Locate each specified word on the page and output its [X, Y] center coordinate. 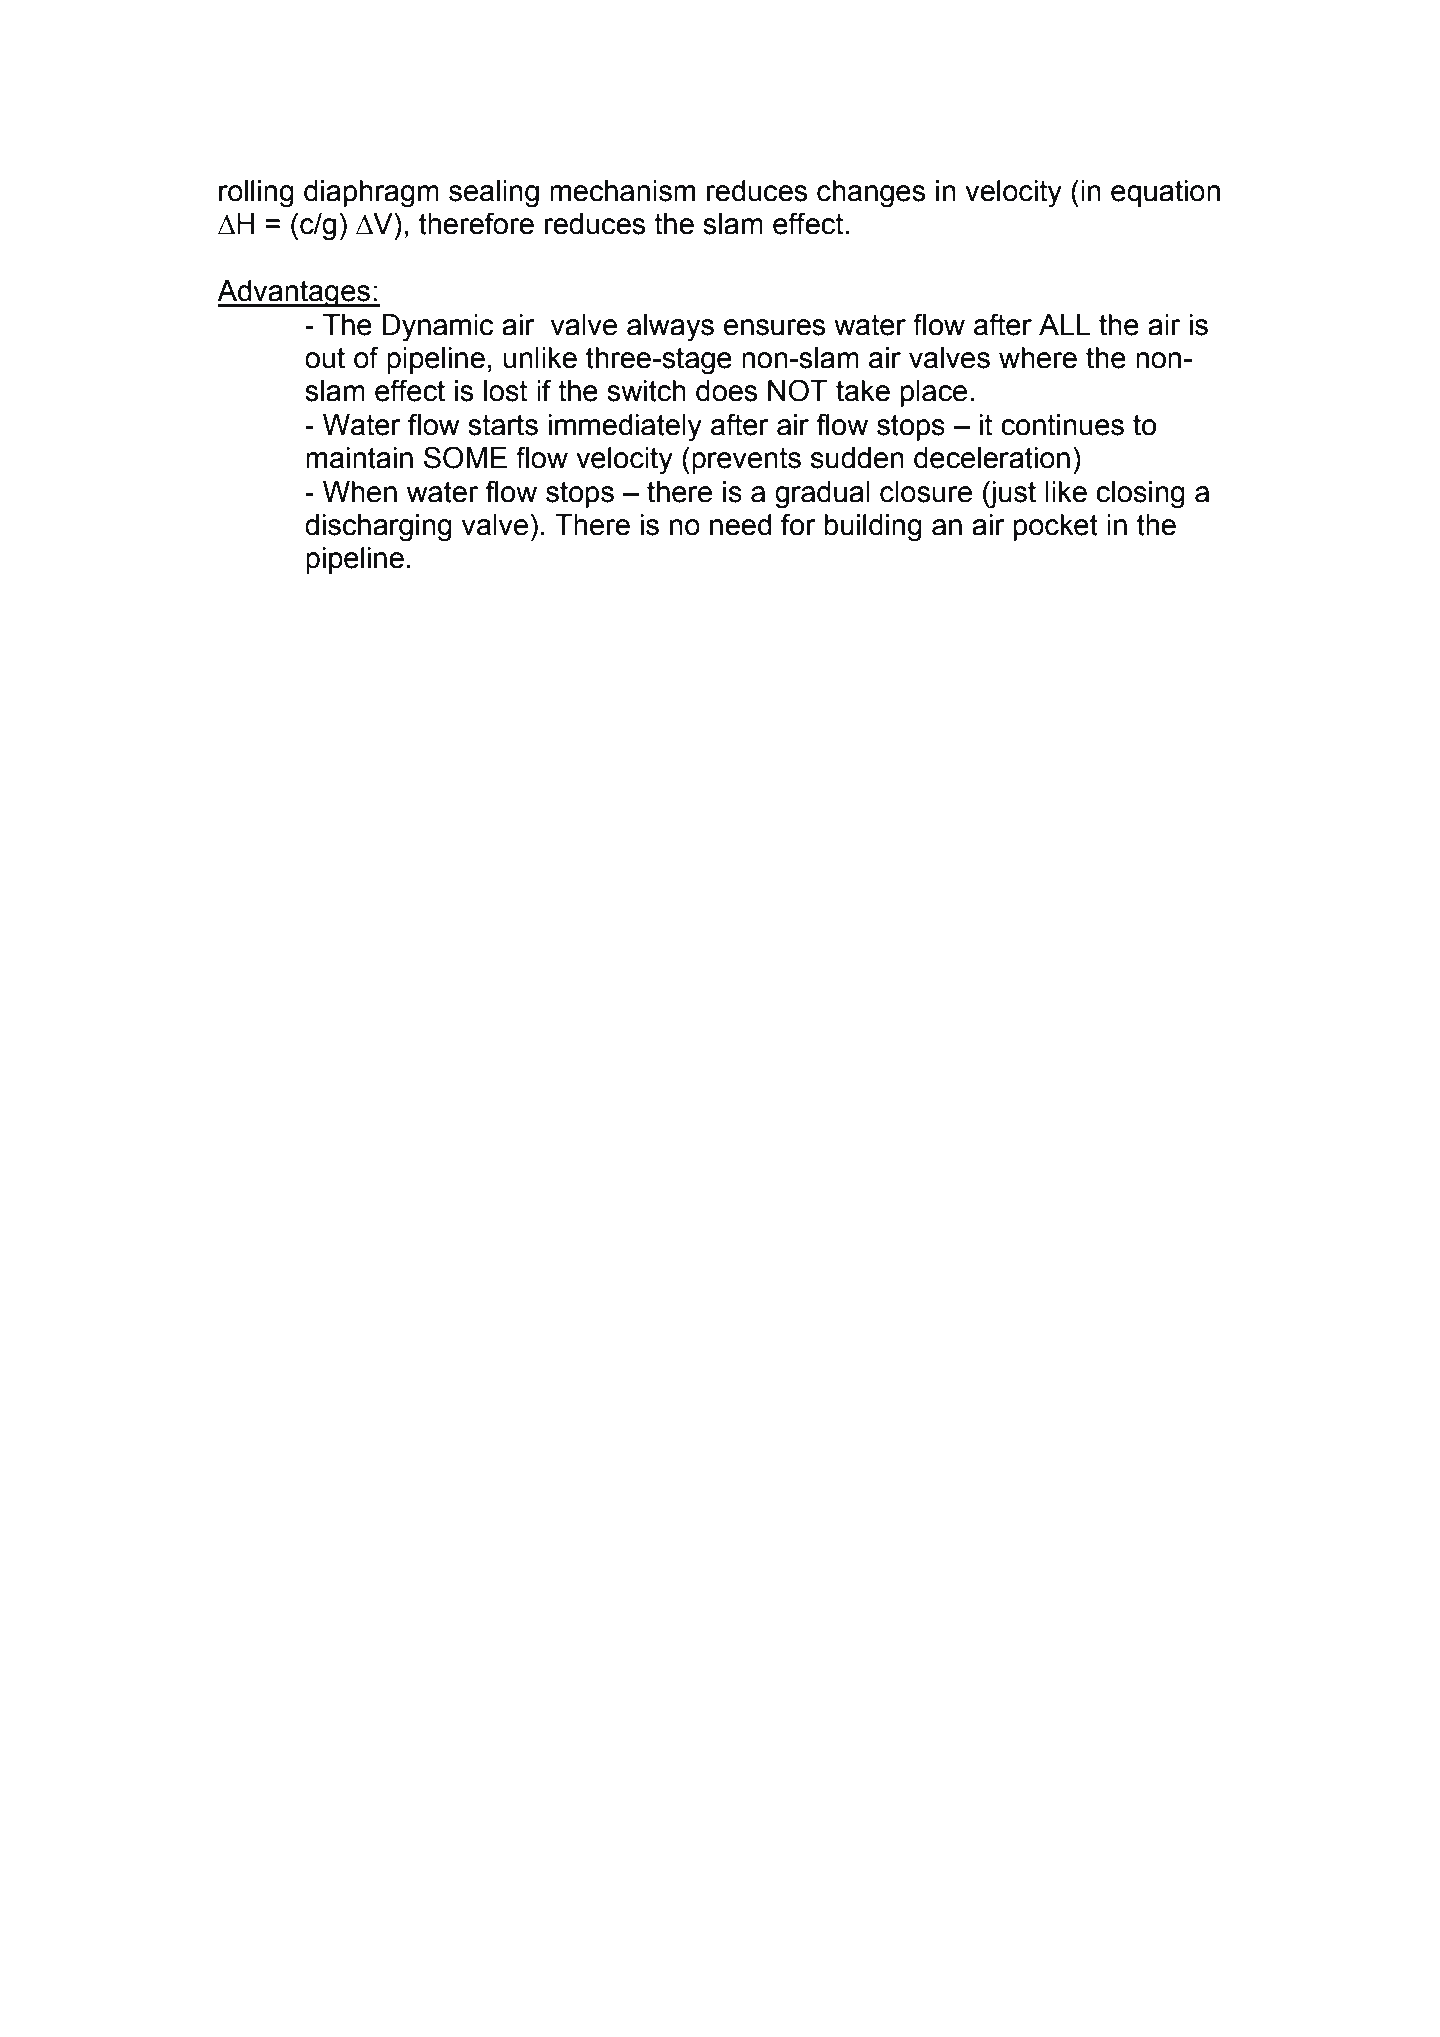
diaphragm [371, 194]
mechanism [622, 191]
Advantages [294, 294]
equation [1165, 193]
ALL [1064, 324]
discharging [378, 528]
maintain [359, 458]
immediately [625, 428]
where [1038, 358]
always [670, 328]
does [726, 391]
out [325, 358]
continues [1062, 425]
